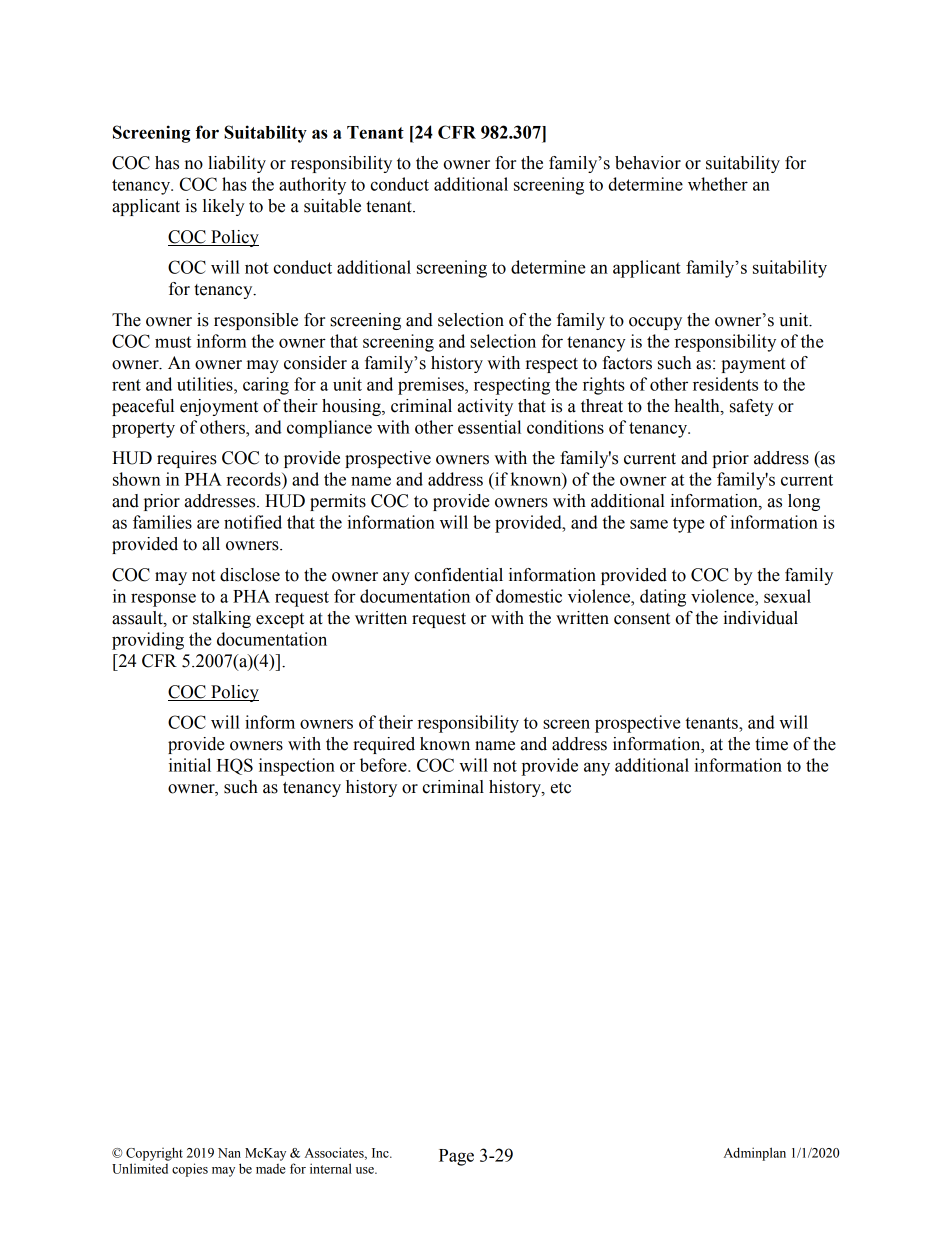 This page has width=952, height=1233. Describe the element at coordinates (689, 525) in the page. I see `type` at that location.
